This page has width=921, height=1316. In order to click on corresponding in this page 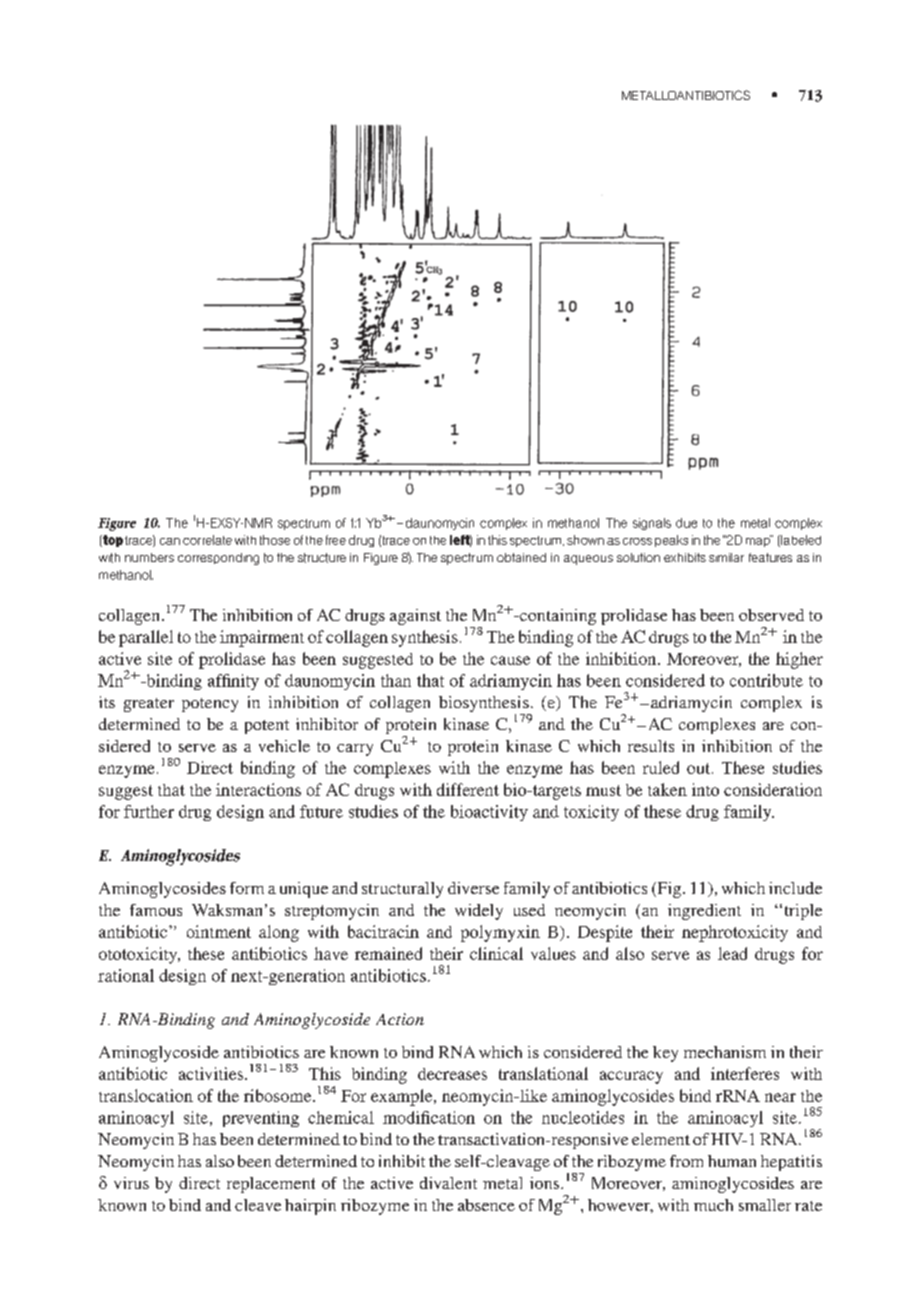, I will do `click(218, 559)`.
